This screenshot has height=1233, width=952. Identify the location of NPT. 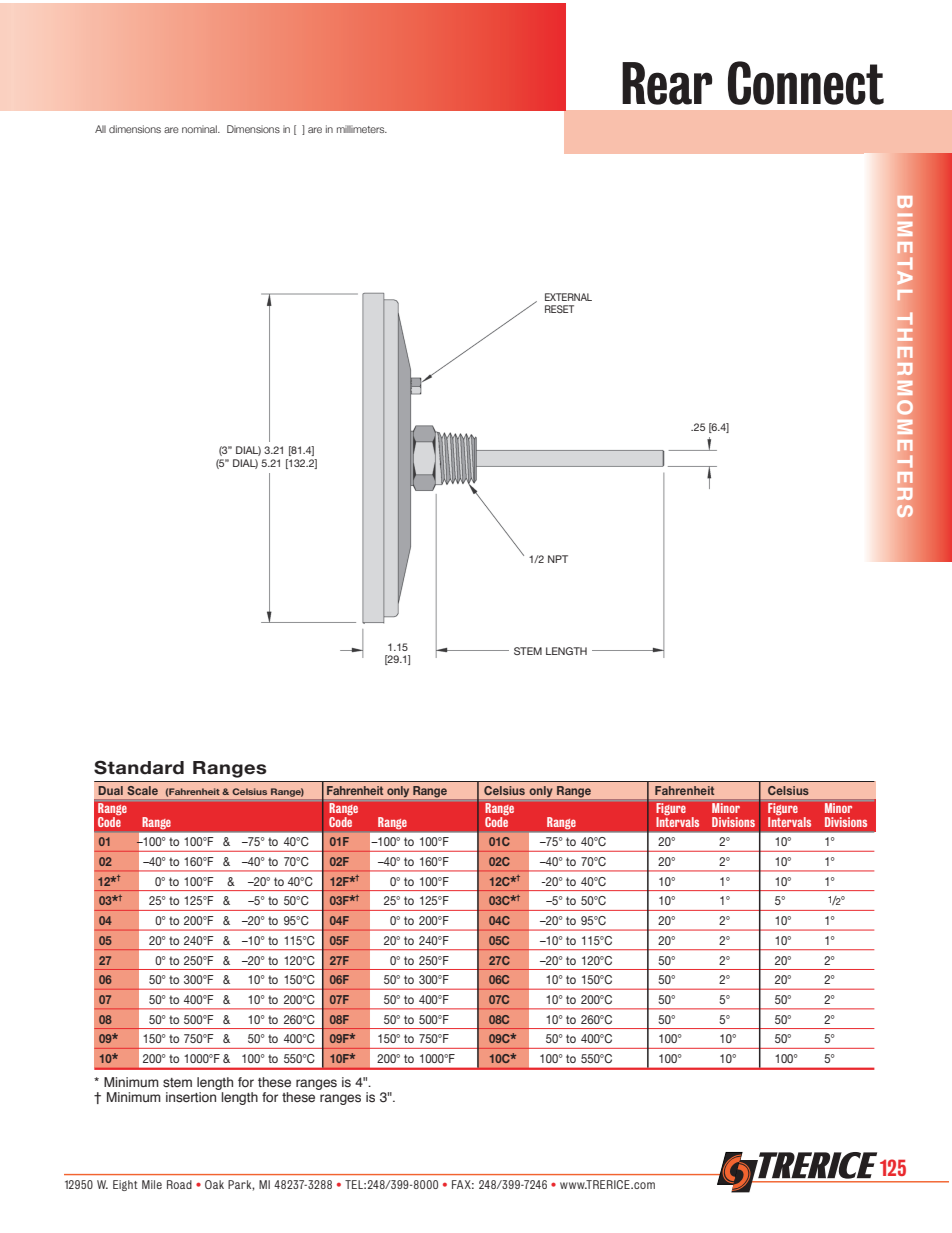
(558, 559).
